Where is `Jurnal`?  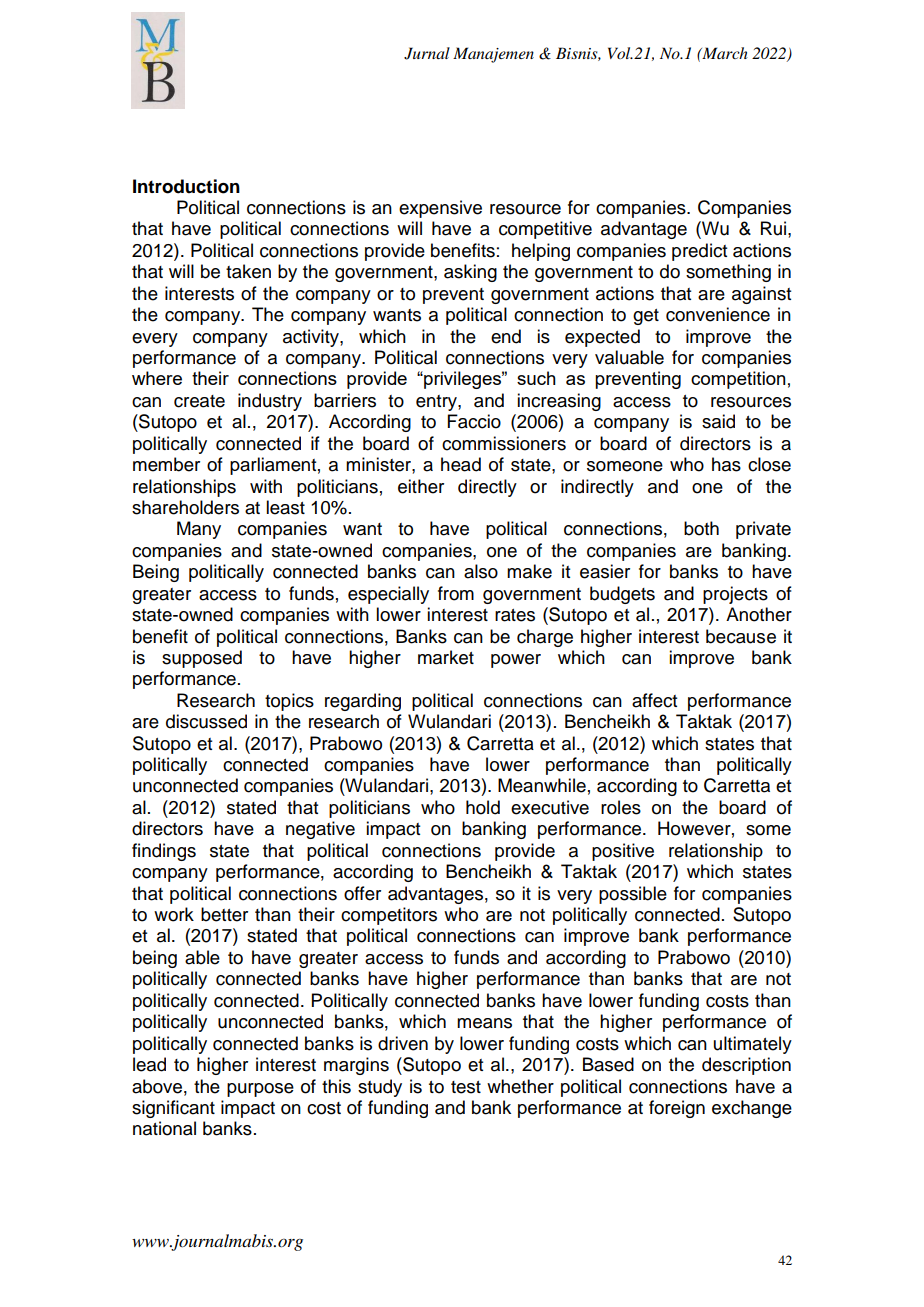 Jurnal is located at coordinates (427, 53).
